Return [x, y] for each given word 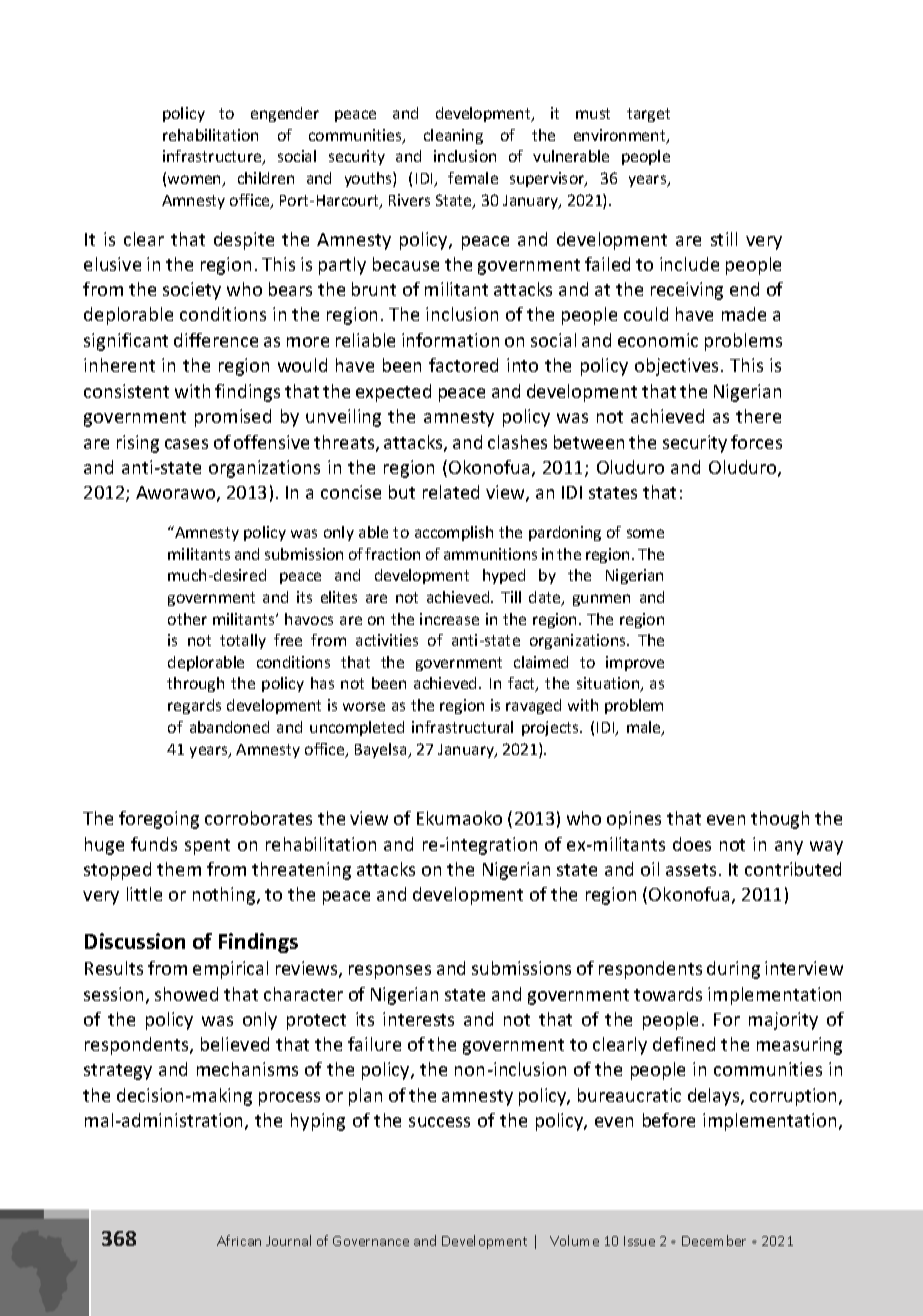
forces [756, 442]
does [692, 844]
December [714, 1240]
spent [207, 847]
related [451, 492]
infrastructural [462, 727]
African [239, 1240]
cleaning [453, 136]
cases [186, 444]
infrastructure [213, 157]
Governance [371, 1241]
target [648, 115]
